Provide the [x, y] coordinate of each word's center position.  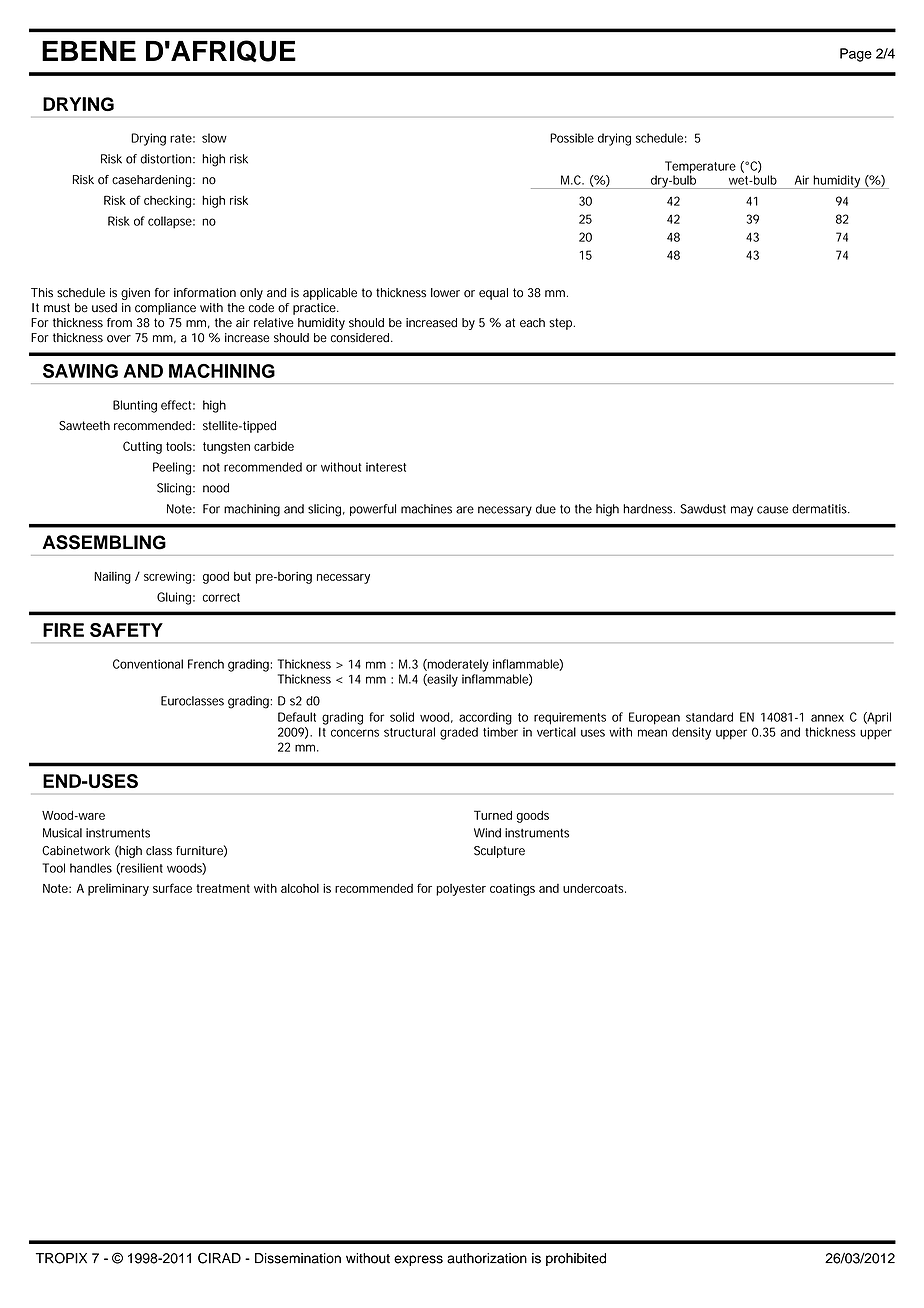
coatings [512, 890]
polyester [461, 890]
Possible [572, 138]
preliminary [118, 890]
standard [709, 717]
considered [361, 338]
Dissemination [298, 1258]
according [485, 718]
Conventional [148, 664]
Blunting [135, 406]
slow [214, 138]
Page [856, 55]
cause [772, 510]
